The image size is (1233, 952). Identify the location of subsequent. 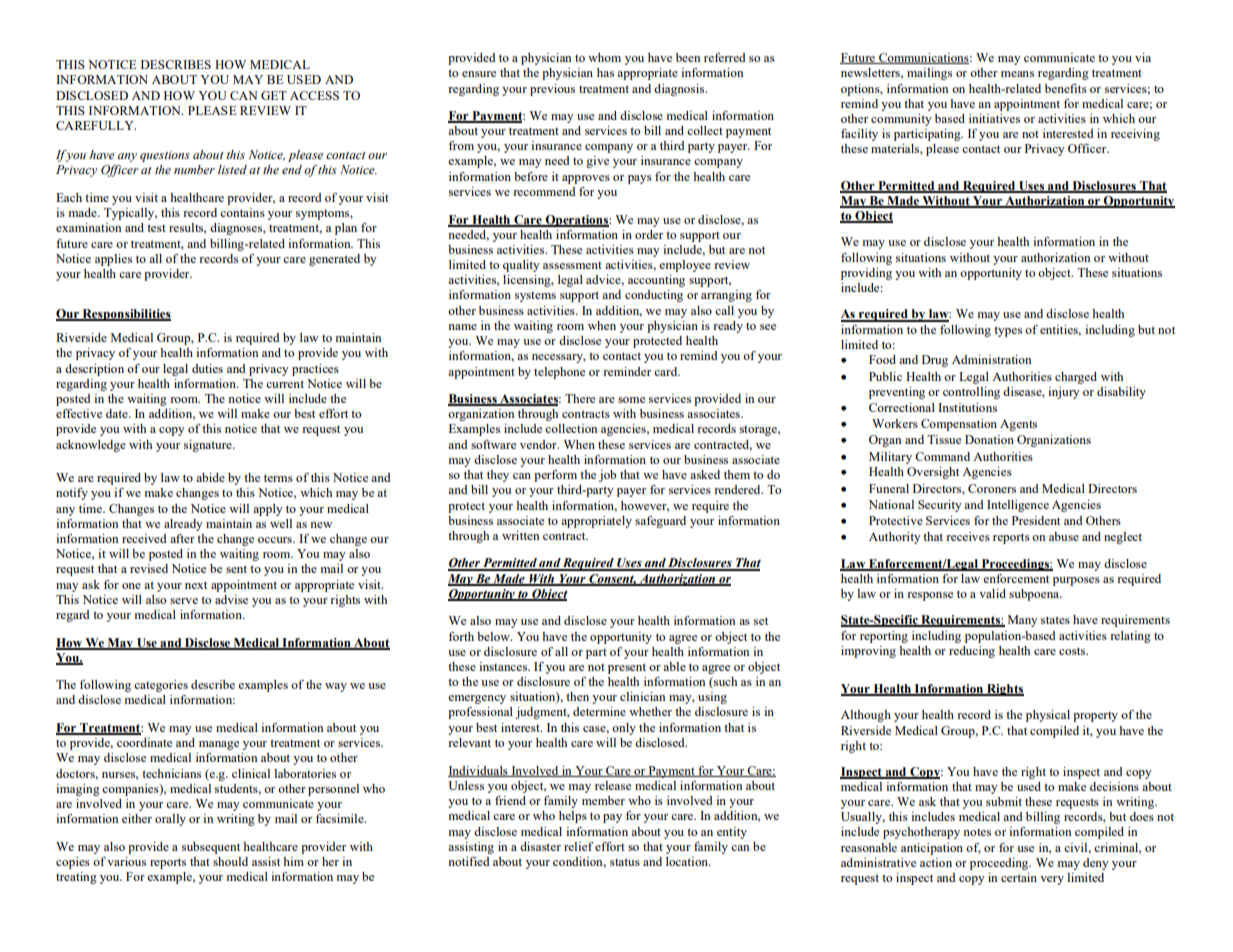
(211, 848).
